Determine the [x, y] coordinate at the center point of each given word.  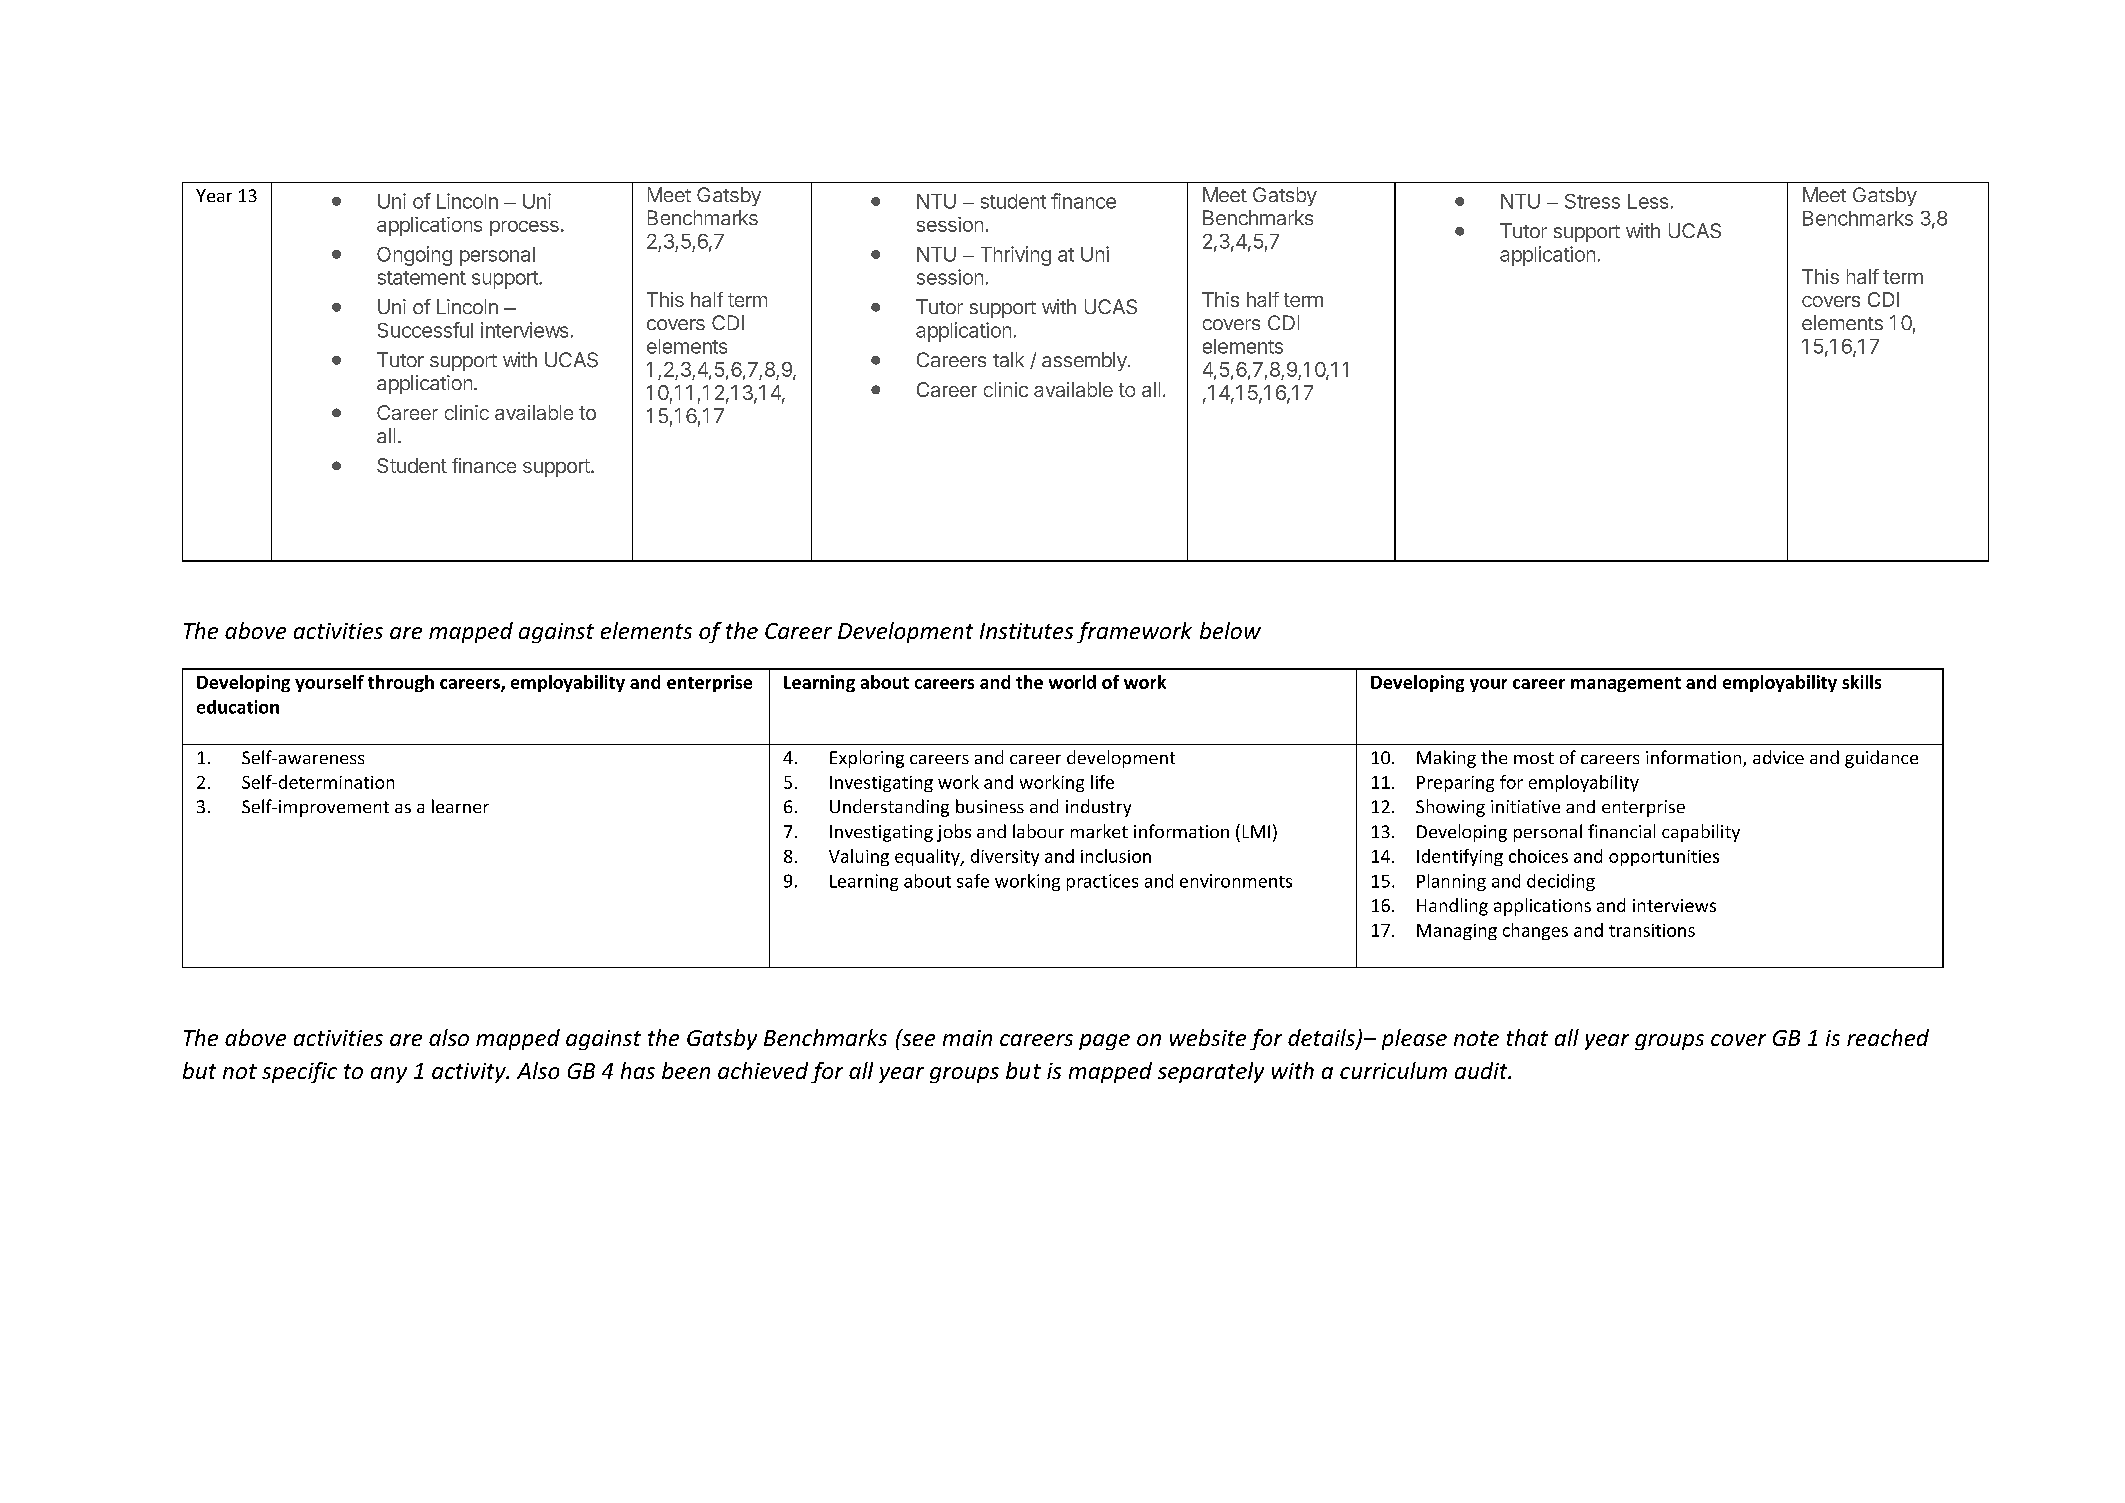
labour [1038, 831]
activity [470, 1073]
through [401, 683]
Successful [425, 330]
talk [1008, 359]
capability [1701, 833]
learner [460, 806]
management [1626, 684]
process [524, 228]
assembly [1085, 361]
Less [1648, 201]
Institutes [1026, 631]
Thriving [1016, 256]
